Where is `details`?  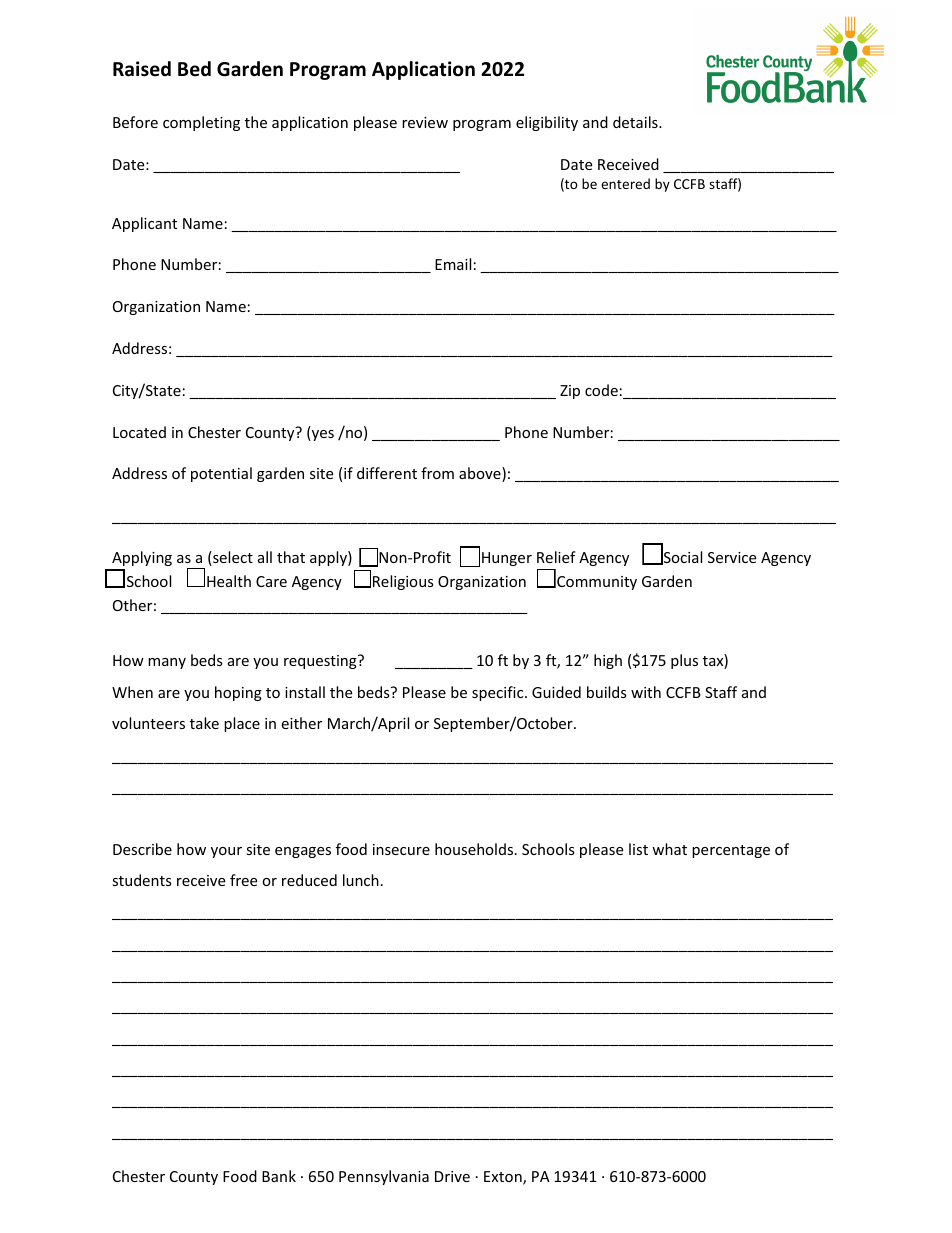
details is located at coordinates (636, 122).
